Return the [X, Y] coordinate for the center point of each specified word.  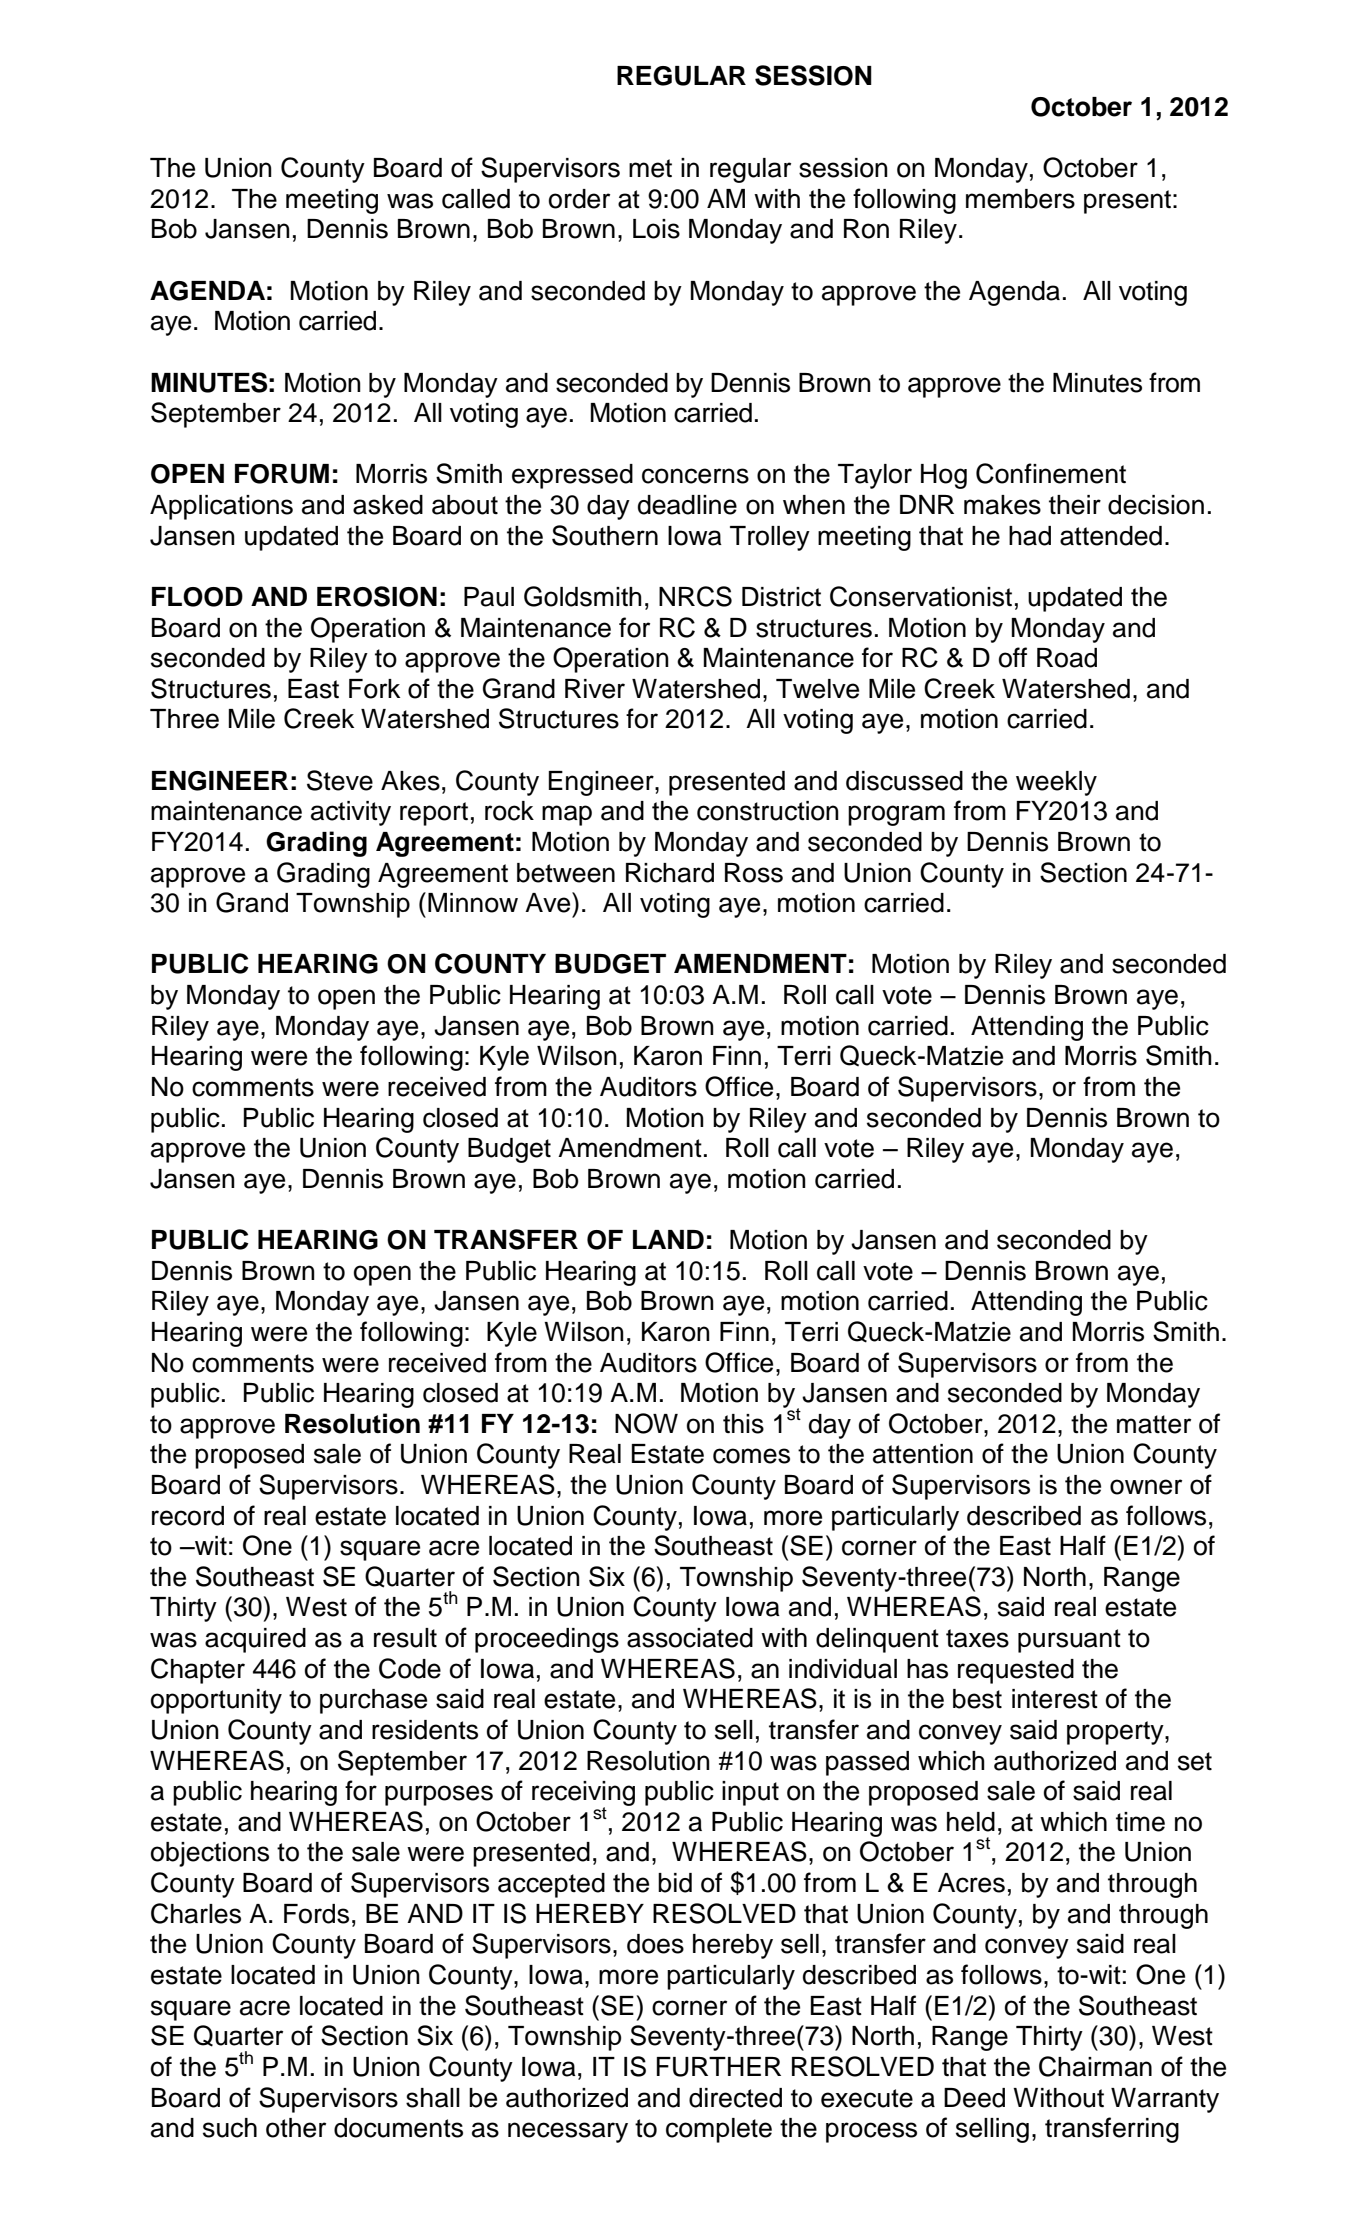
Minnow [473, 903]
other [296, 2128]
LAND [668, 1239]
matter [1154, 1424]
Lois [656, 229]
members [1020, 199]
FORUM [282, 474]
